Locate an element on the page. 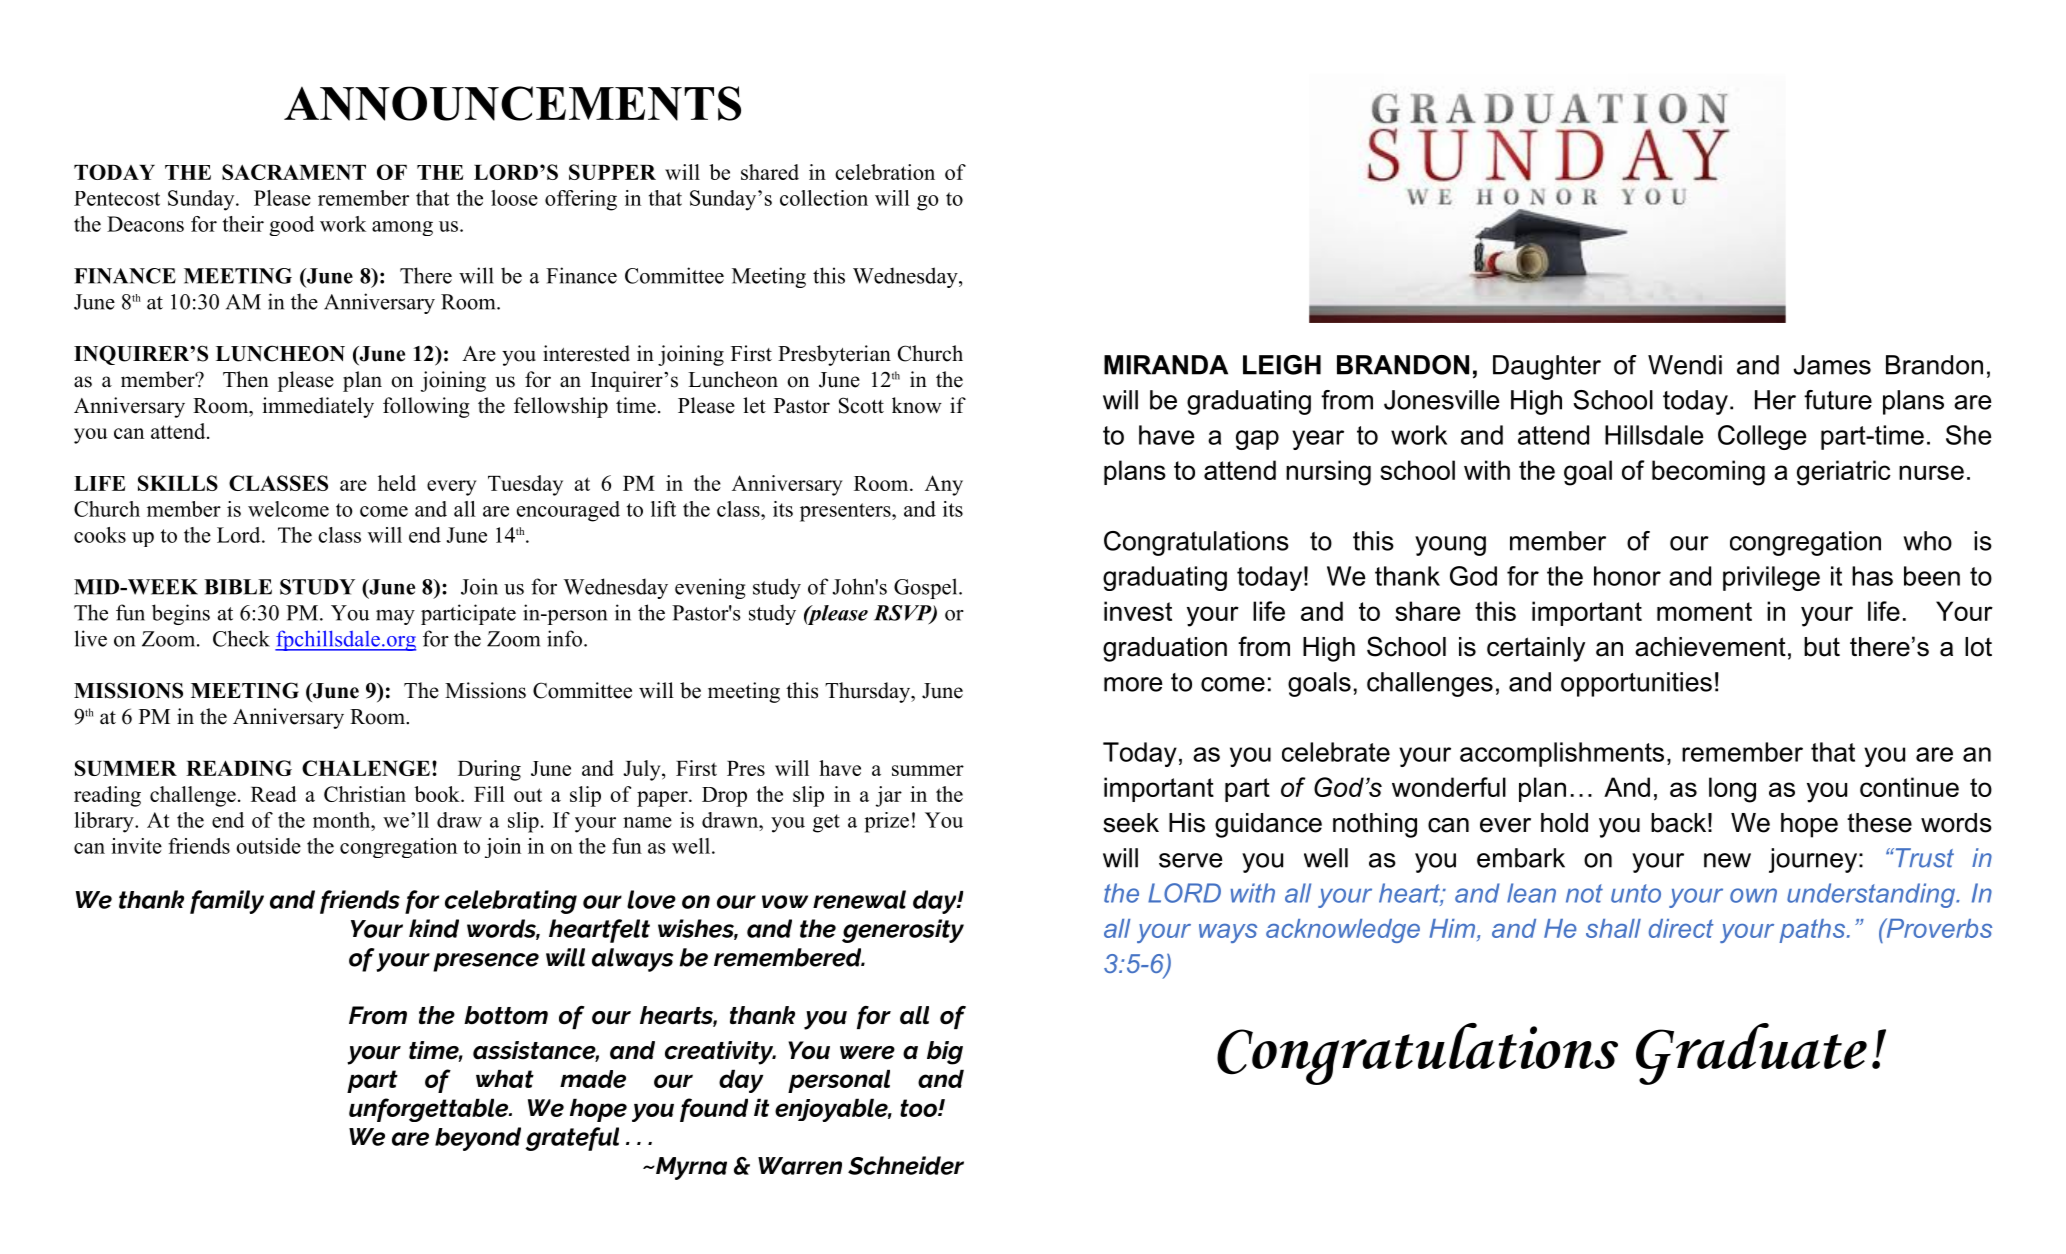 This image has width=2066, height=1254. Wendi is located at coordinates (1685, 365).
